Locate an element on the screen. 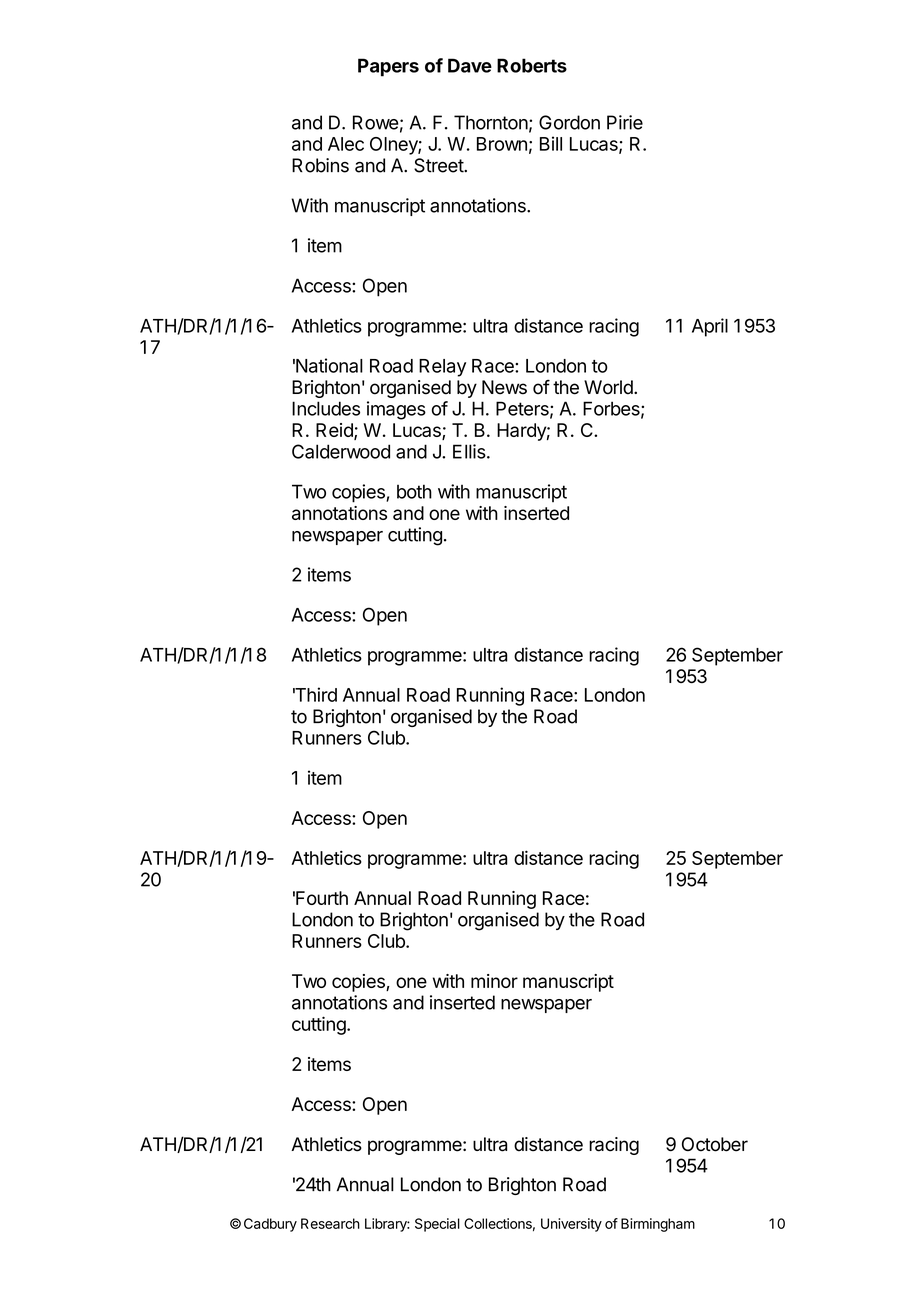 The width and height of the screenshot is (924, 1308). Alec is located at coordinates (346, 144).
